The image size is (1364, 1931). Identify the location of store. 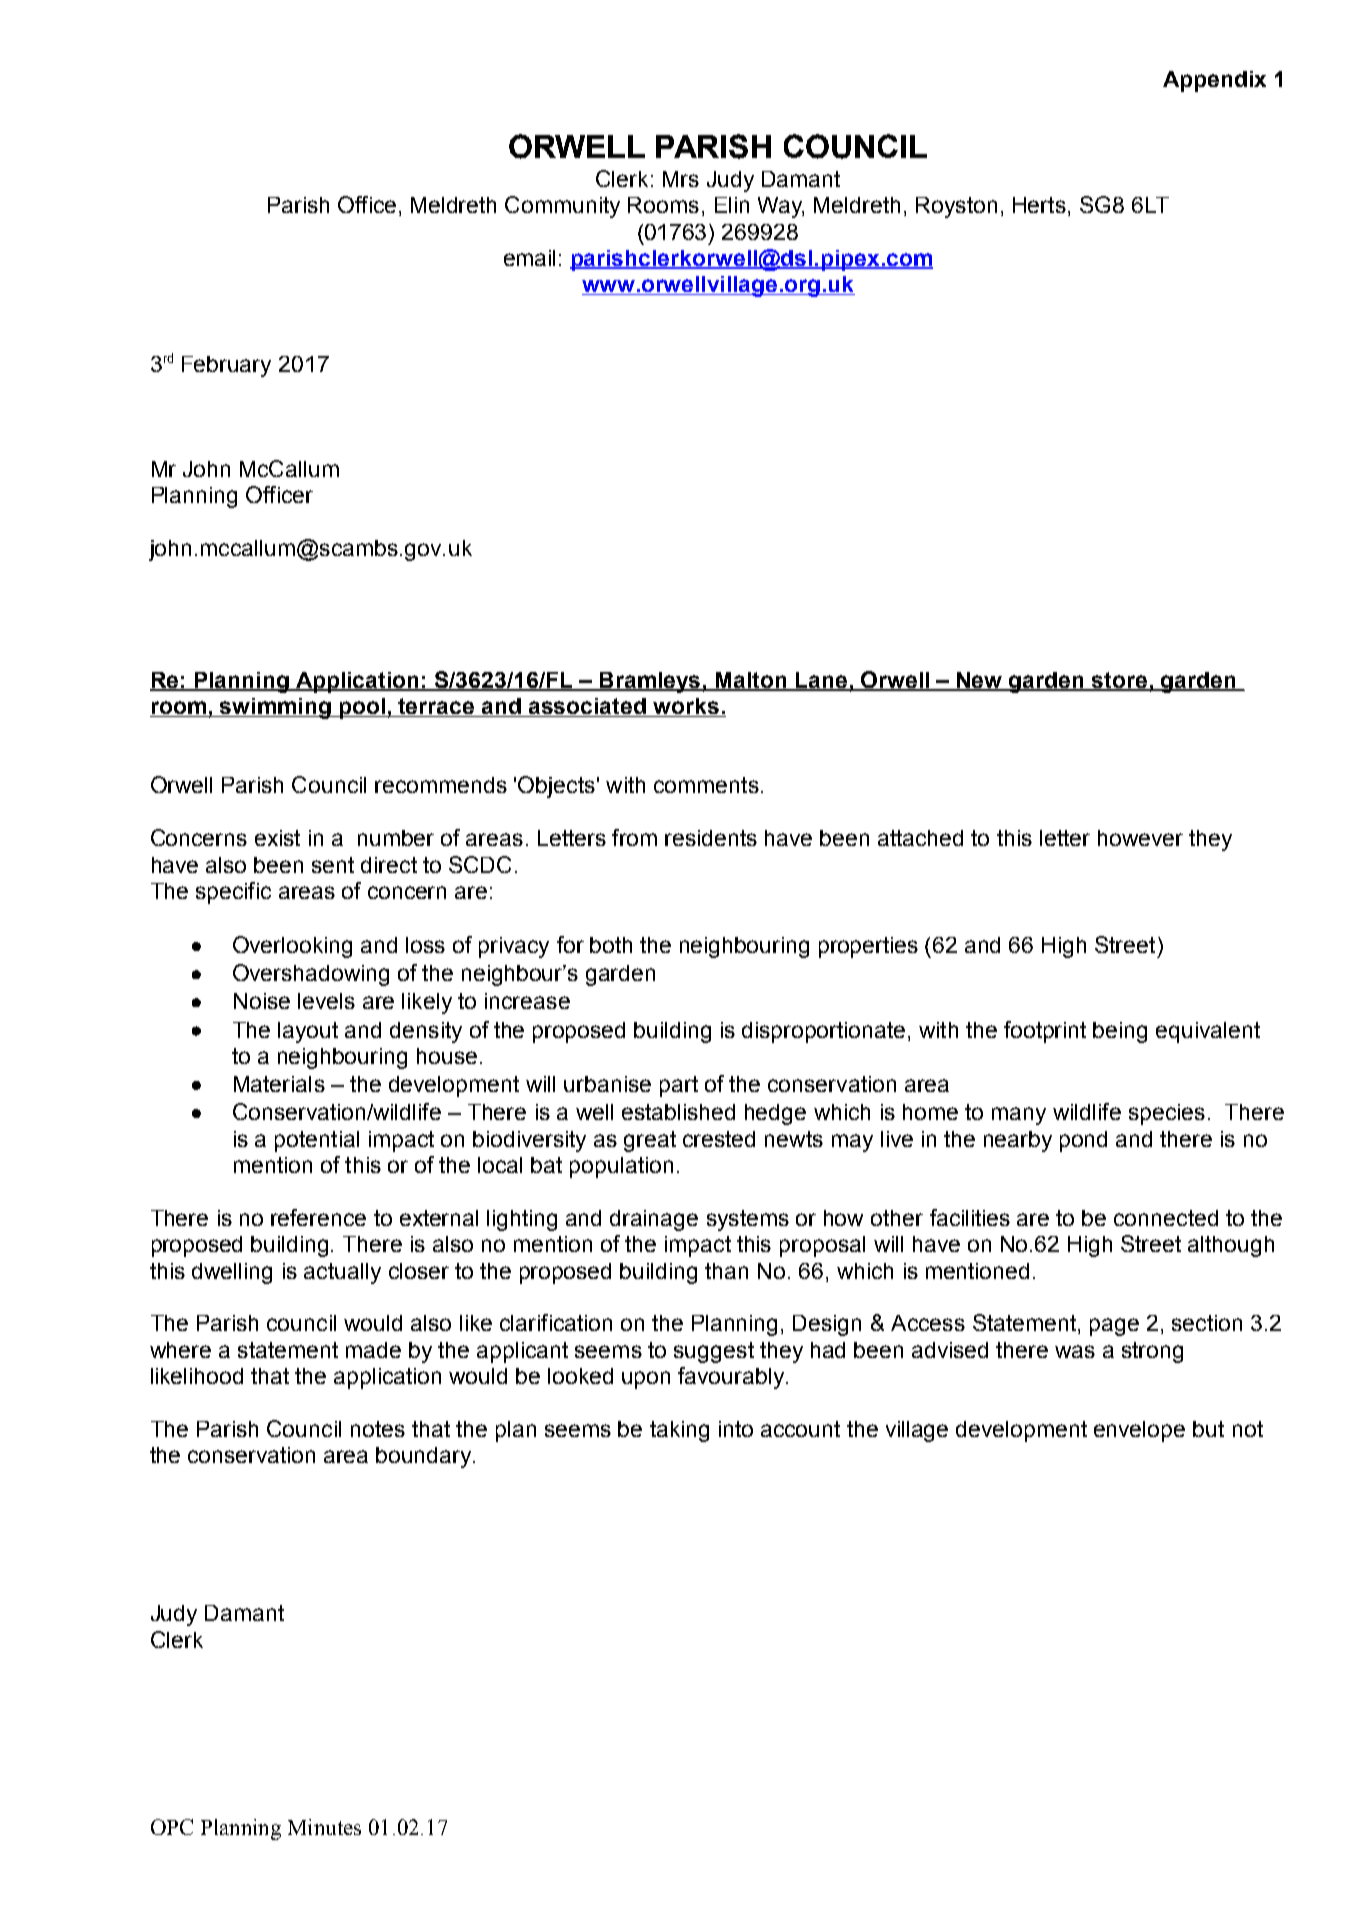
(1120, 681).
